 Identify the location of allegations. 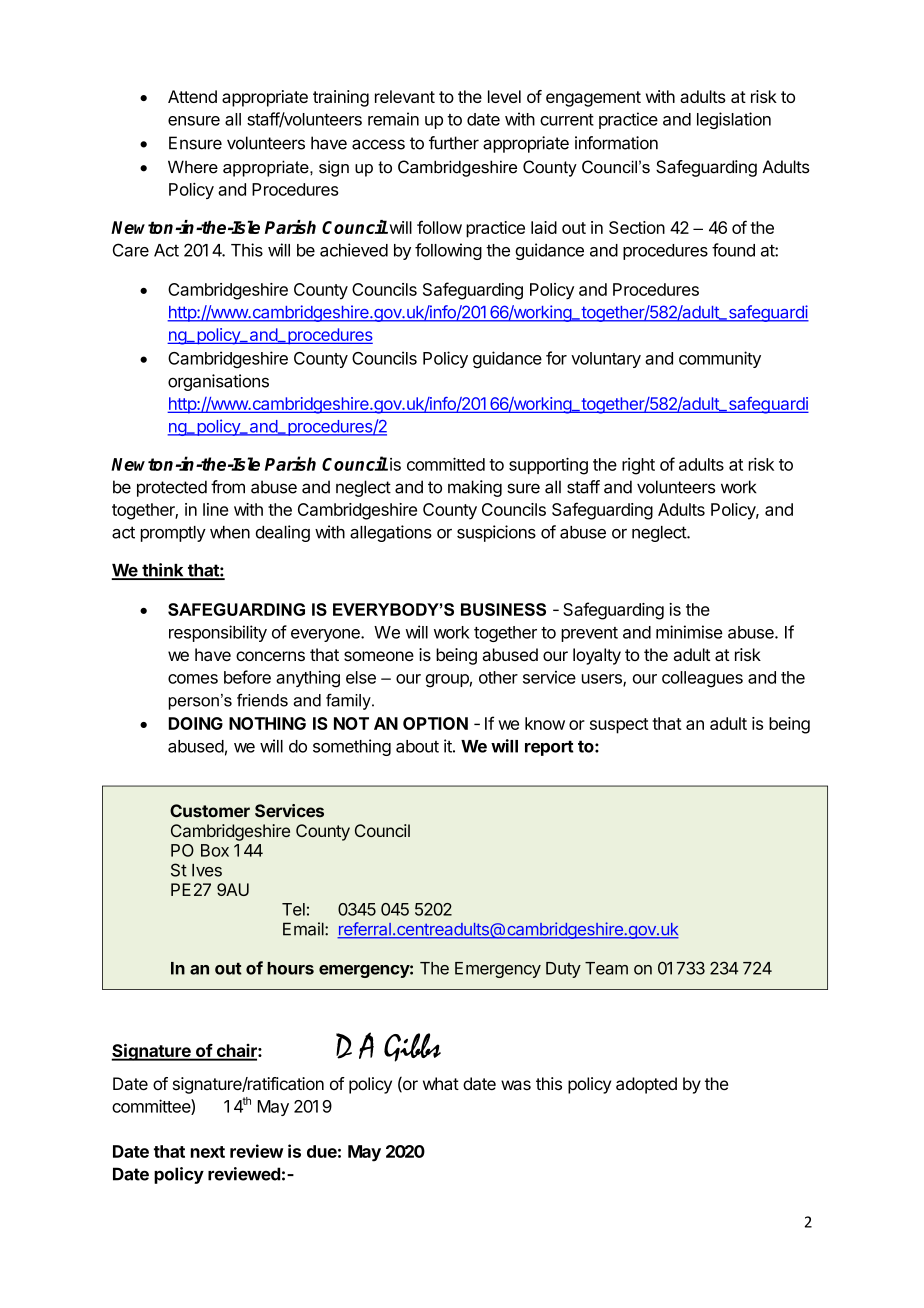
(391, 533).
